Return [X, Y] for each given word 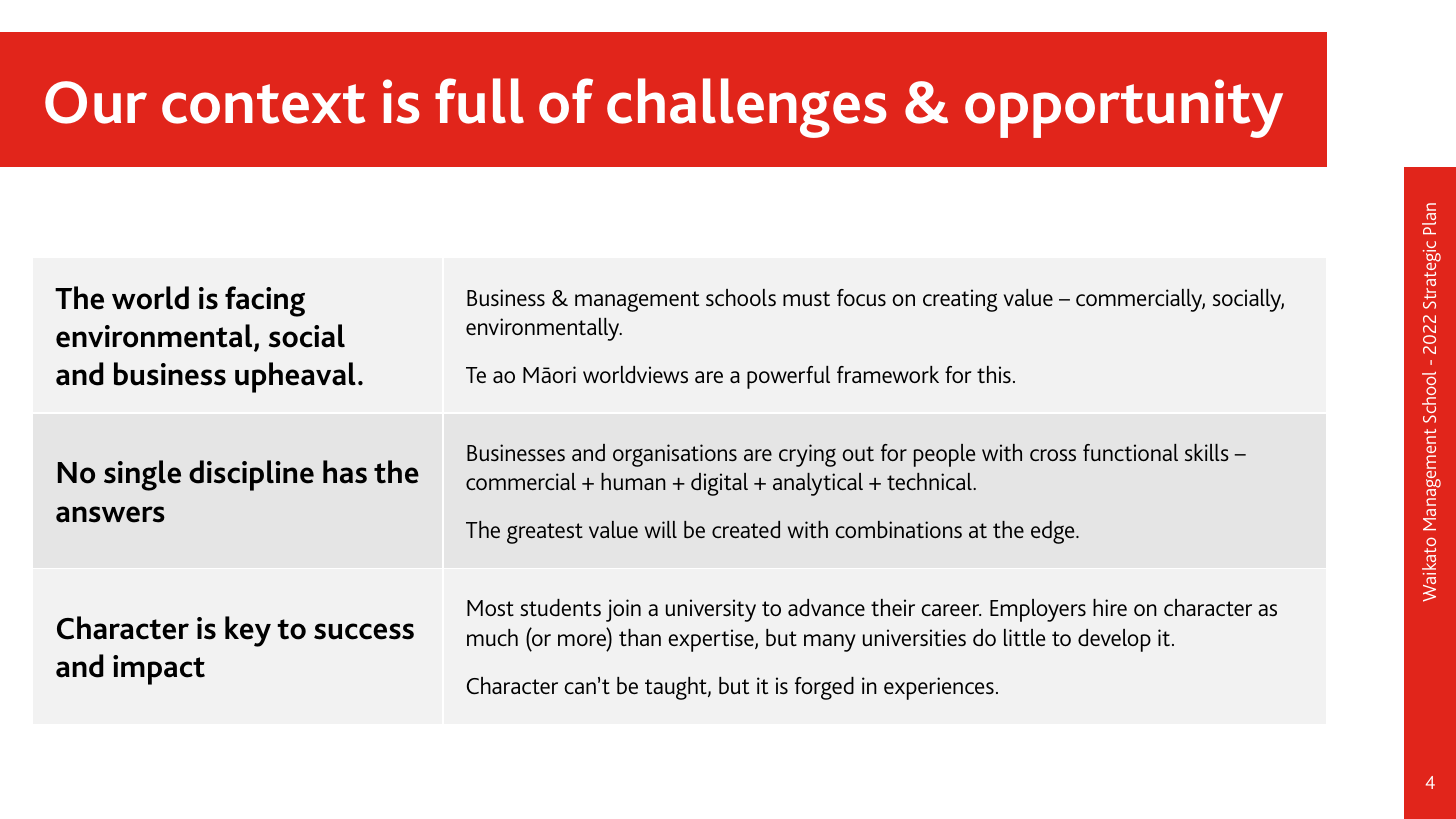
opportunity [1124, 108]
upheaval [295, 377]
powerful [788, 377]
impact [159, 670]
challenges [747, 108]
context [263, 104]
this [994, 374]
